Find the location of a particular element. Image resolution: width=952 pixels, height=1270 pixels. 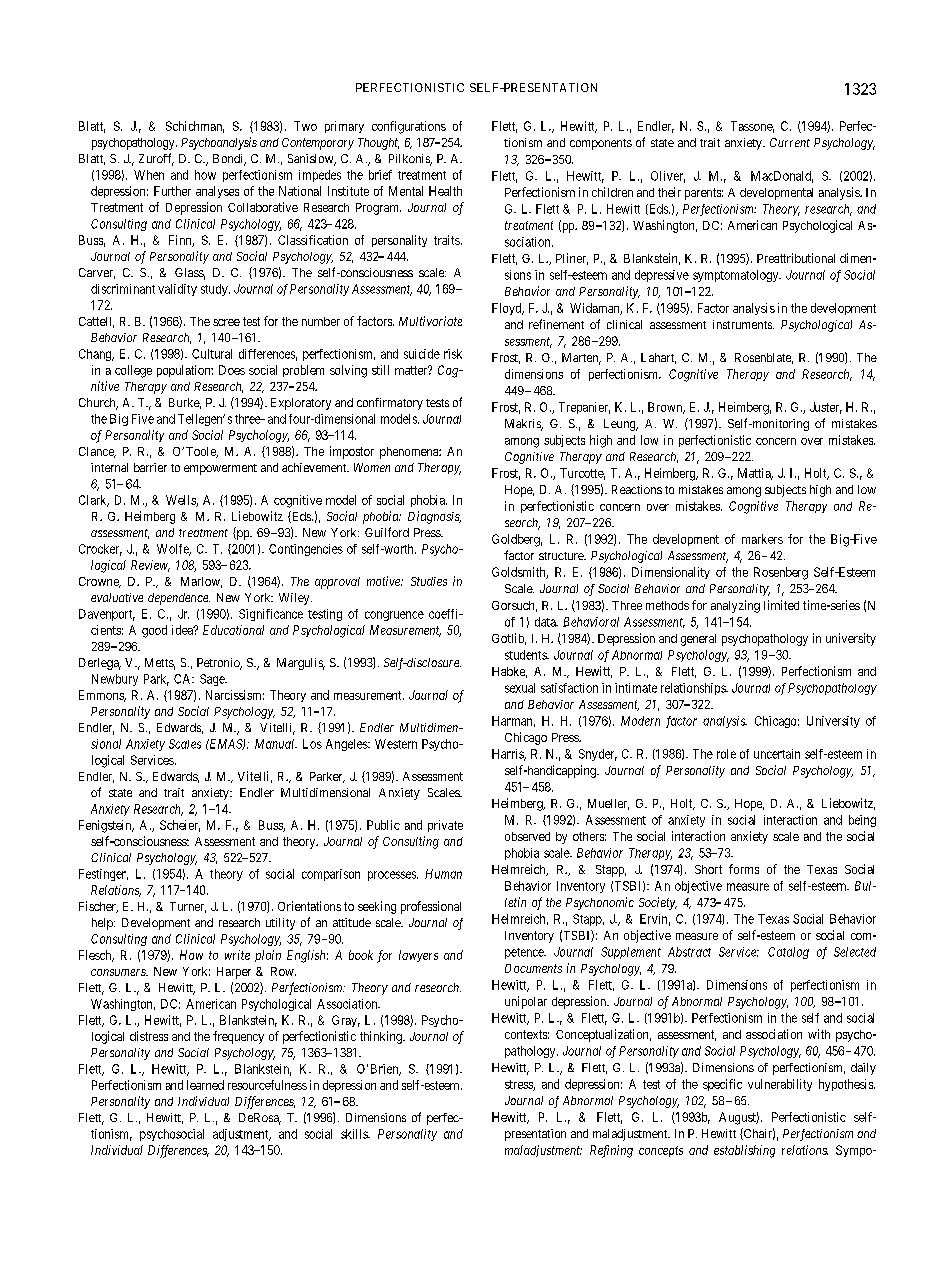

forms is located at coordinates (744, 869).
